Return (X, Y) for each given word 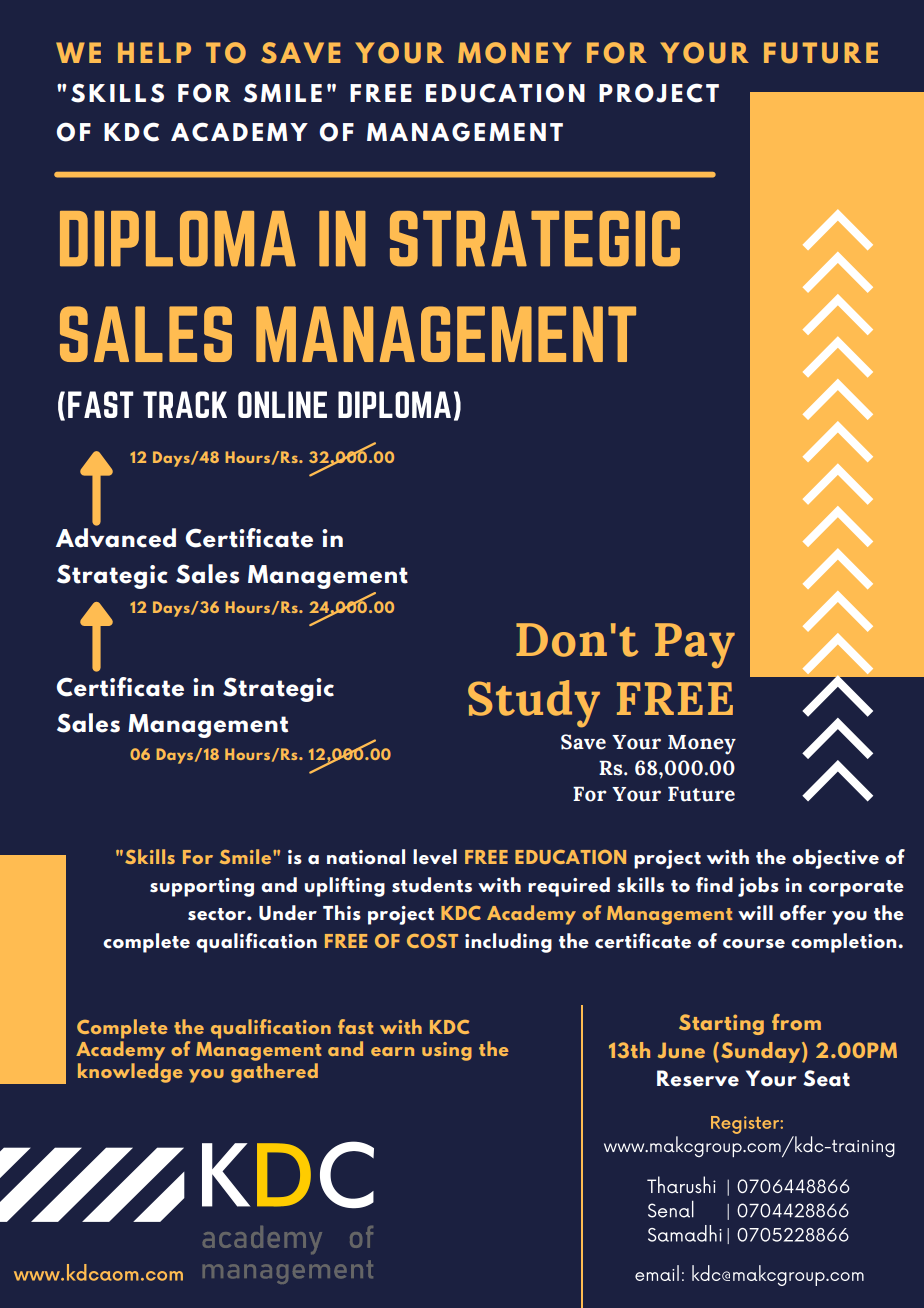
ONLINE (282, 404)
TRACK (185, 404)
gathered (274, 1073)
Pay (695, 646)
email (657, 1273)
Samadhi (685, 1233)
